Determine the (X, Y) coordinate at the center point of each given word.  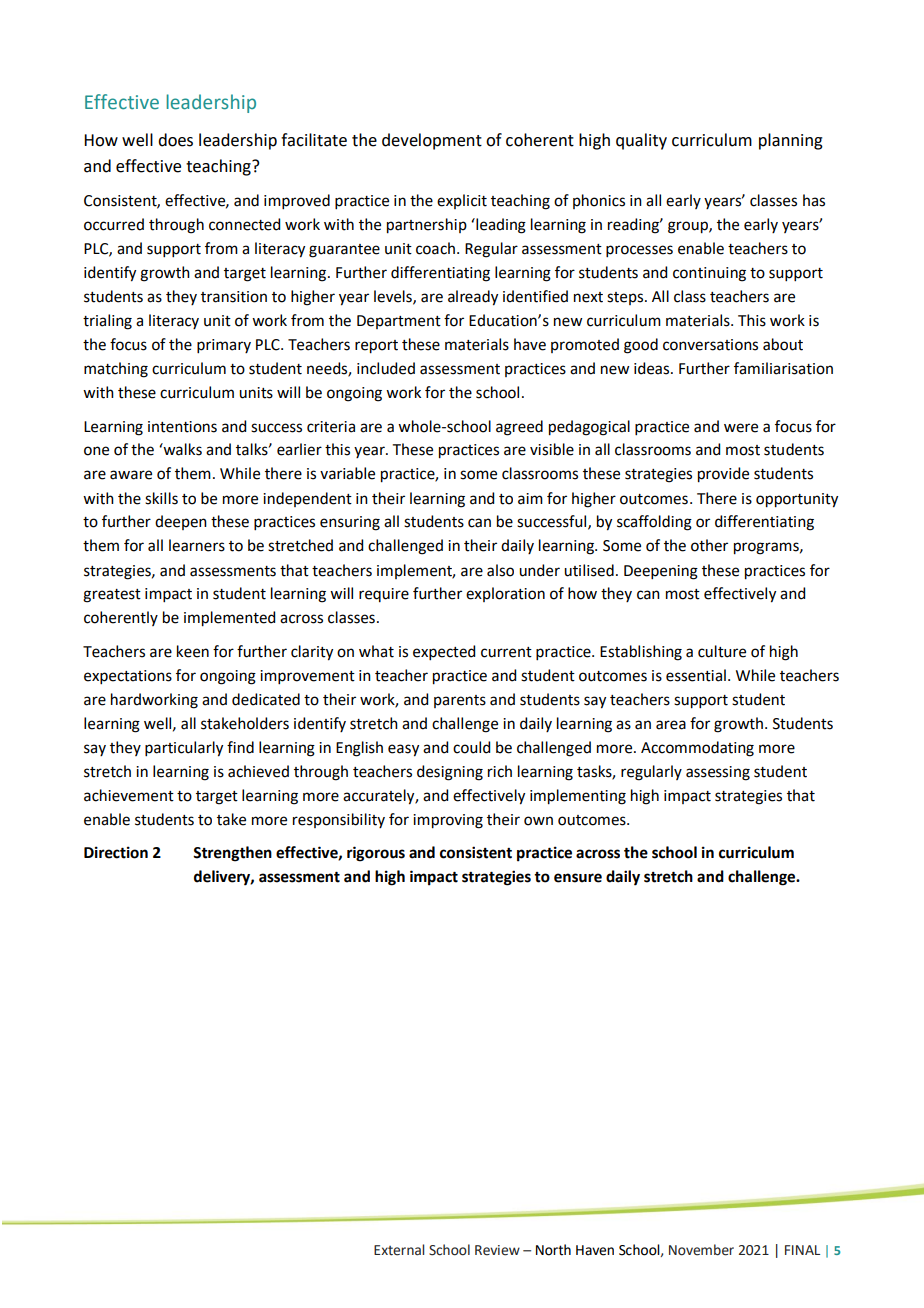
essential (696, 675)
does (175, 140)
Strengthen (232, 854)
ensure (578, 878)
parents (460, 701)
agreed (519, 428)
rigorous (376, 854)
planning (791, 141)
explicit (462, 201)
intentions (182, 427)
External (399, 1250)
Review (497, 1250)
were (741, 428)
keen (193, 651)
